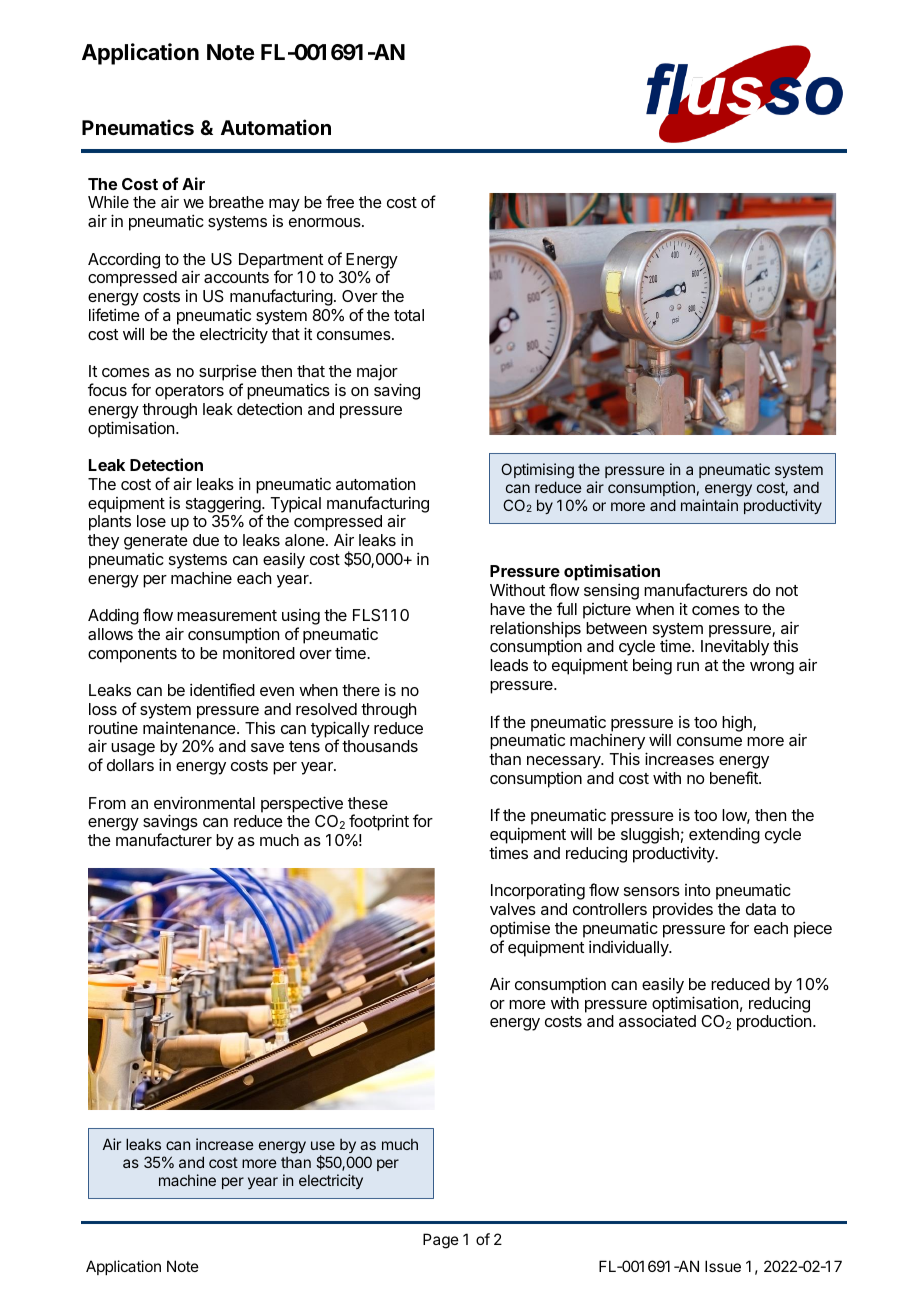 This screenshot has height=1308, width=924. Describe the element at coordinates (698, 890) in the screenshot. I see `into` at that location.
